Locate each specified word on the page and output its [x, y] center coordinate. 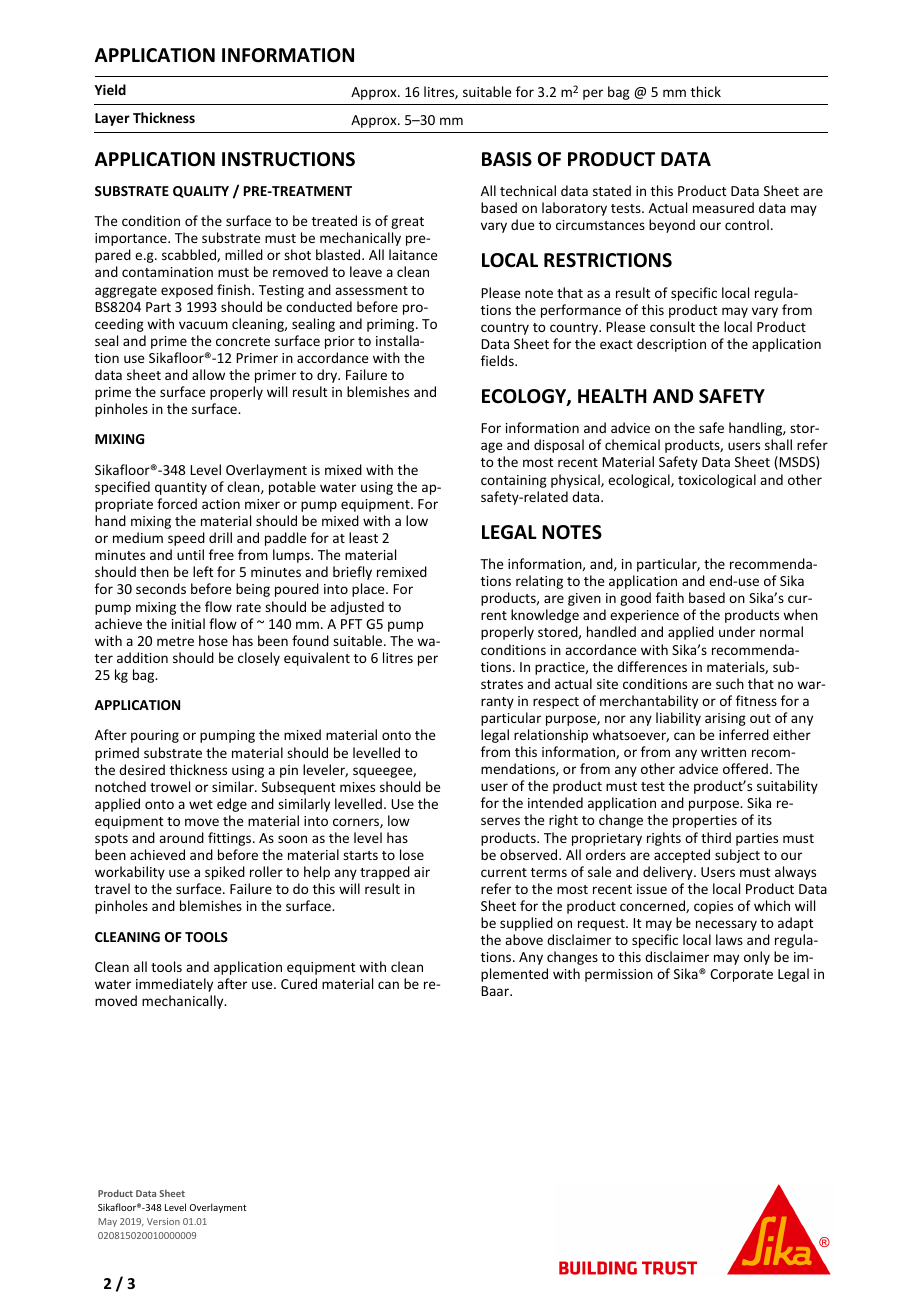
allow [208, 374]
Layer [112, 119]
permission [619, 975]
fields [498, 360]
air [422, 872]
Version [163, 1221]
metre [175, 641]
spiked [225, 873]
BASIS [507, 159]
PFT [351, 624]
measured [723, 207]
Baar [496, 991]
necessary [726, 925]
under [737, 631]
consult [672, 326]
